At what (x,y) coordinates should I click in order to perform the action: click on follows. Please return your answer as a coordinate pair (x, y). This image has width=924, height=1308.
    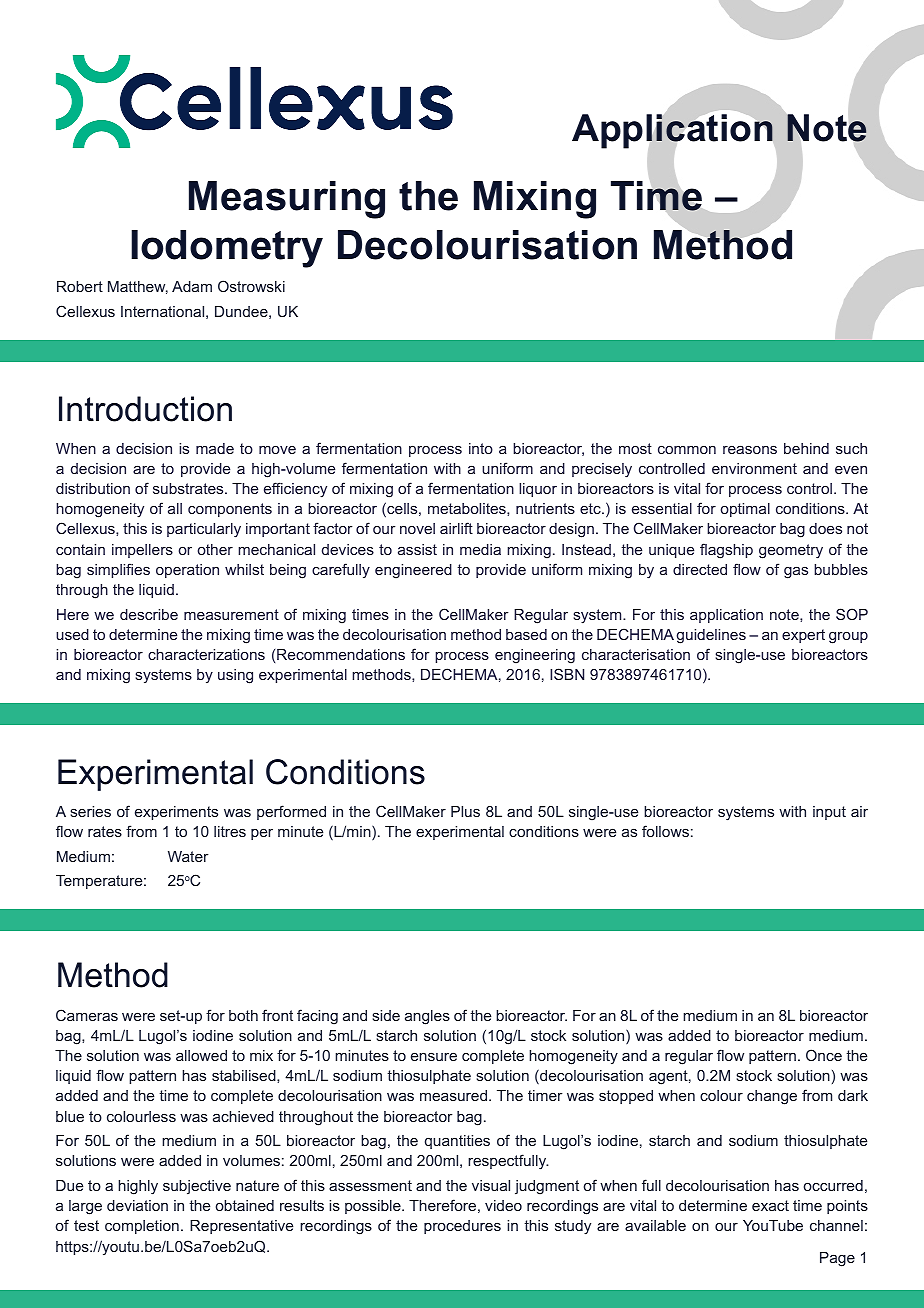
    Looking at the image, I should click on (665, 831).
